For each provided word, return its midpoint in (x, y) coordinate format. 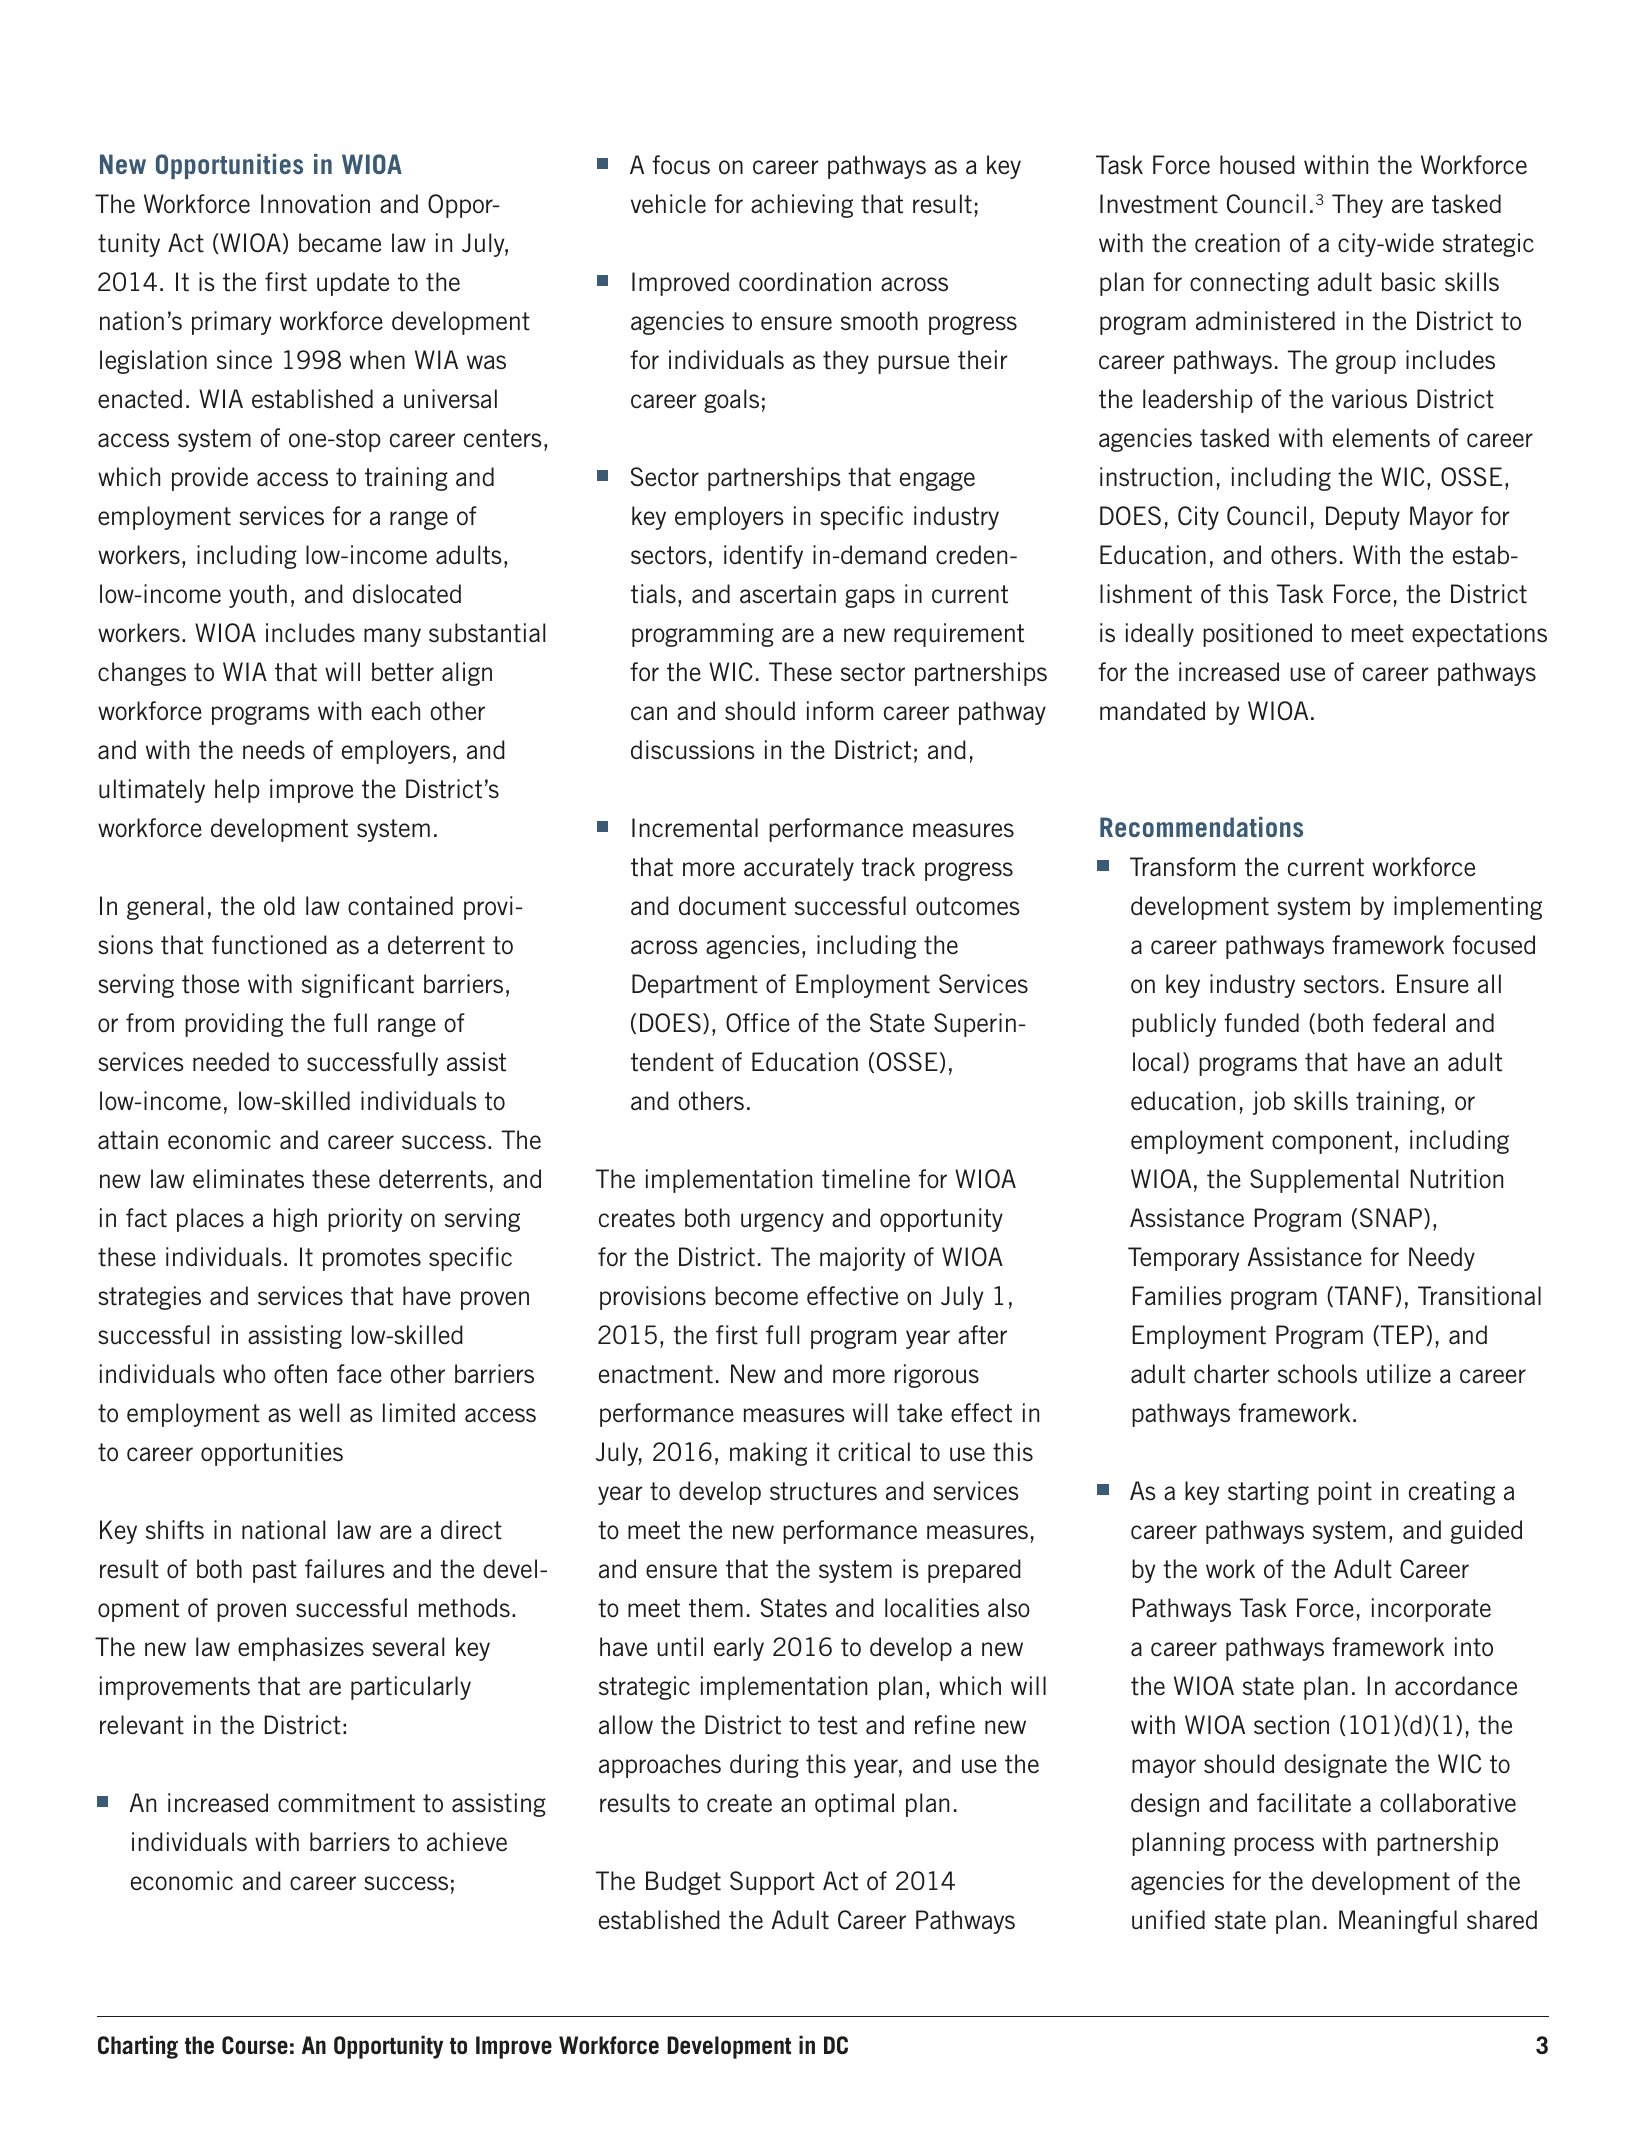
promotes (372, 1259)
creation (1237, 243)
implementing (1468, 908)
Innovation (315, 204)
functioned (269, 945)
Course (255, 2045)
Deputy (1363, 518)
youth (258, 596)
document (732, 906)
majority (862, 1259)
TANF (1363, 1296)
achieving (802, 206)
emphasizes (301, 1649)
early (739, 1649)
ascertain (788, 594)
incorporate (1431, 1610)
